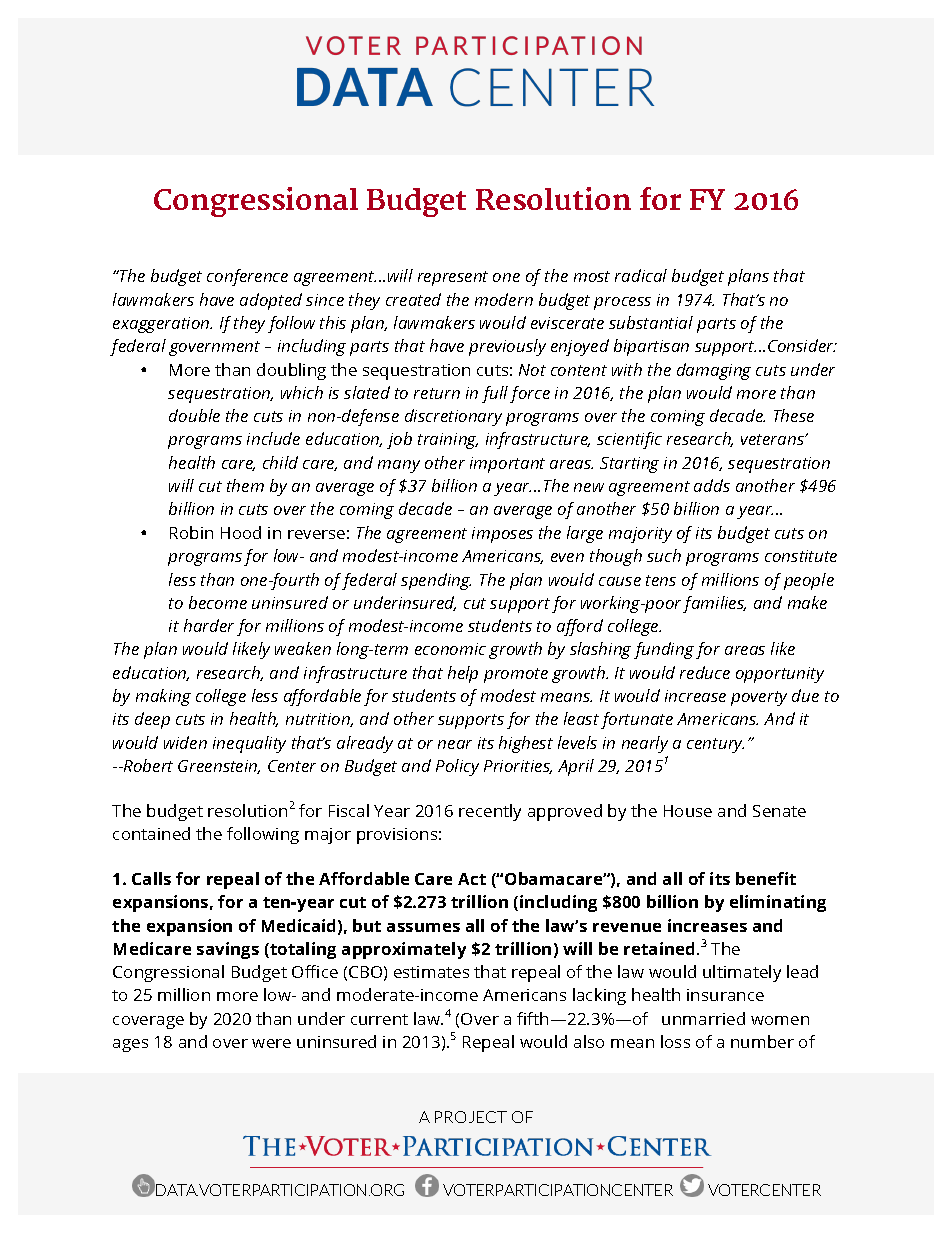 The image size is (952, 1233). Describe the element at coordinates (471, 1117) in the screenshot. I see `PROJECT` at that location.
